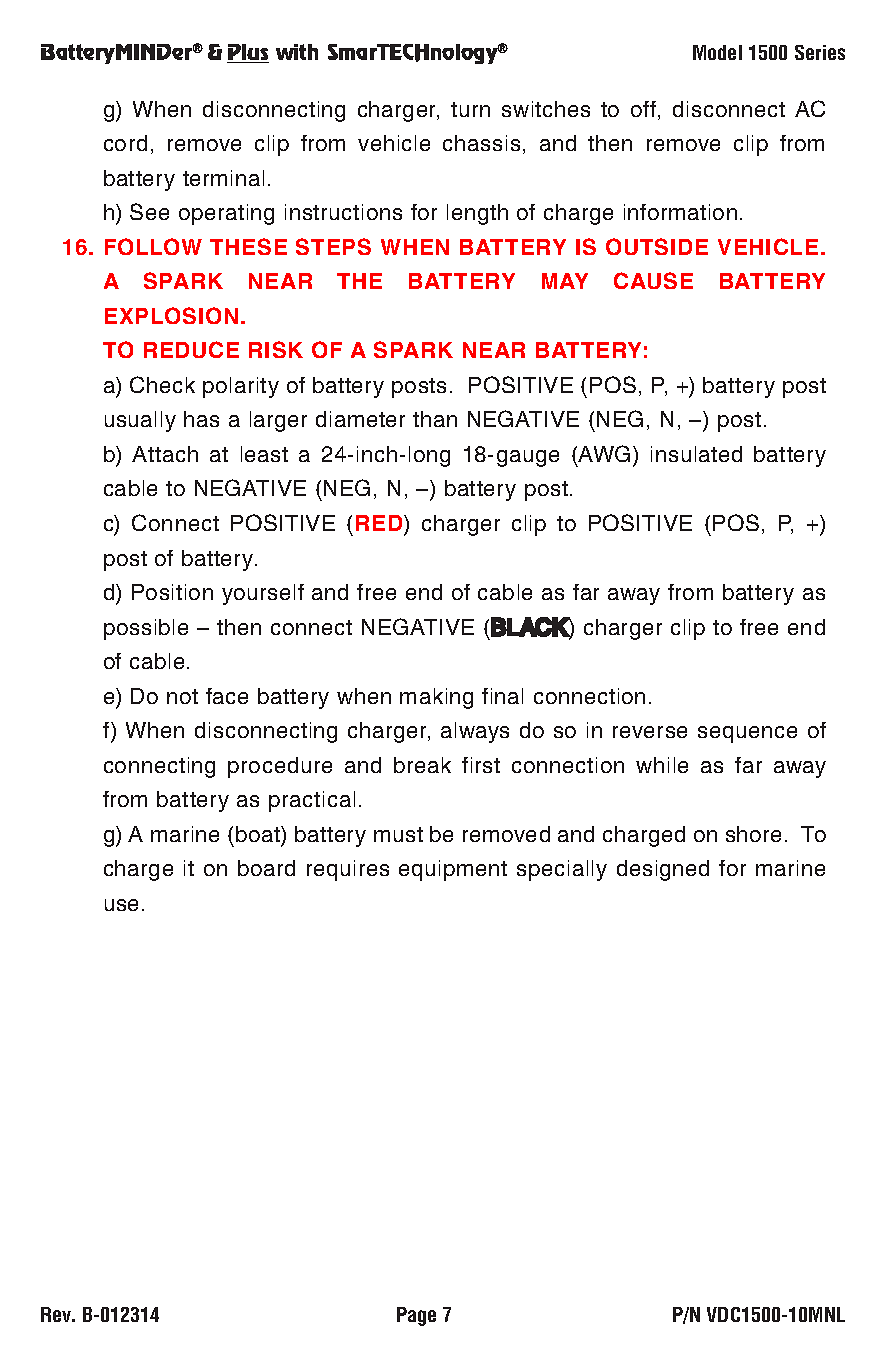 Image resolution: width=887 pixels, height=1372 pixels. What do you see at coordinates (248, 53) in the screenshot?
I see `Plus` at bounding box center [248, 53].
